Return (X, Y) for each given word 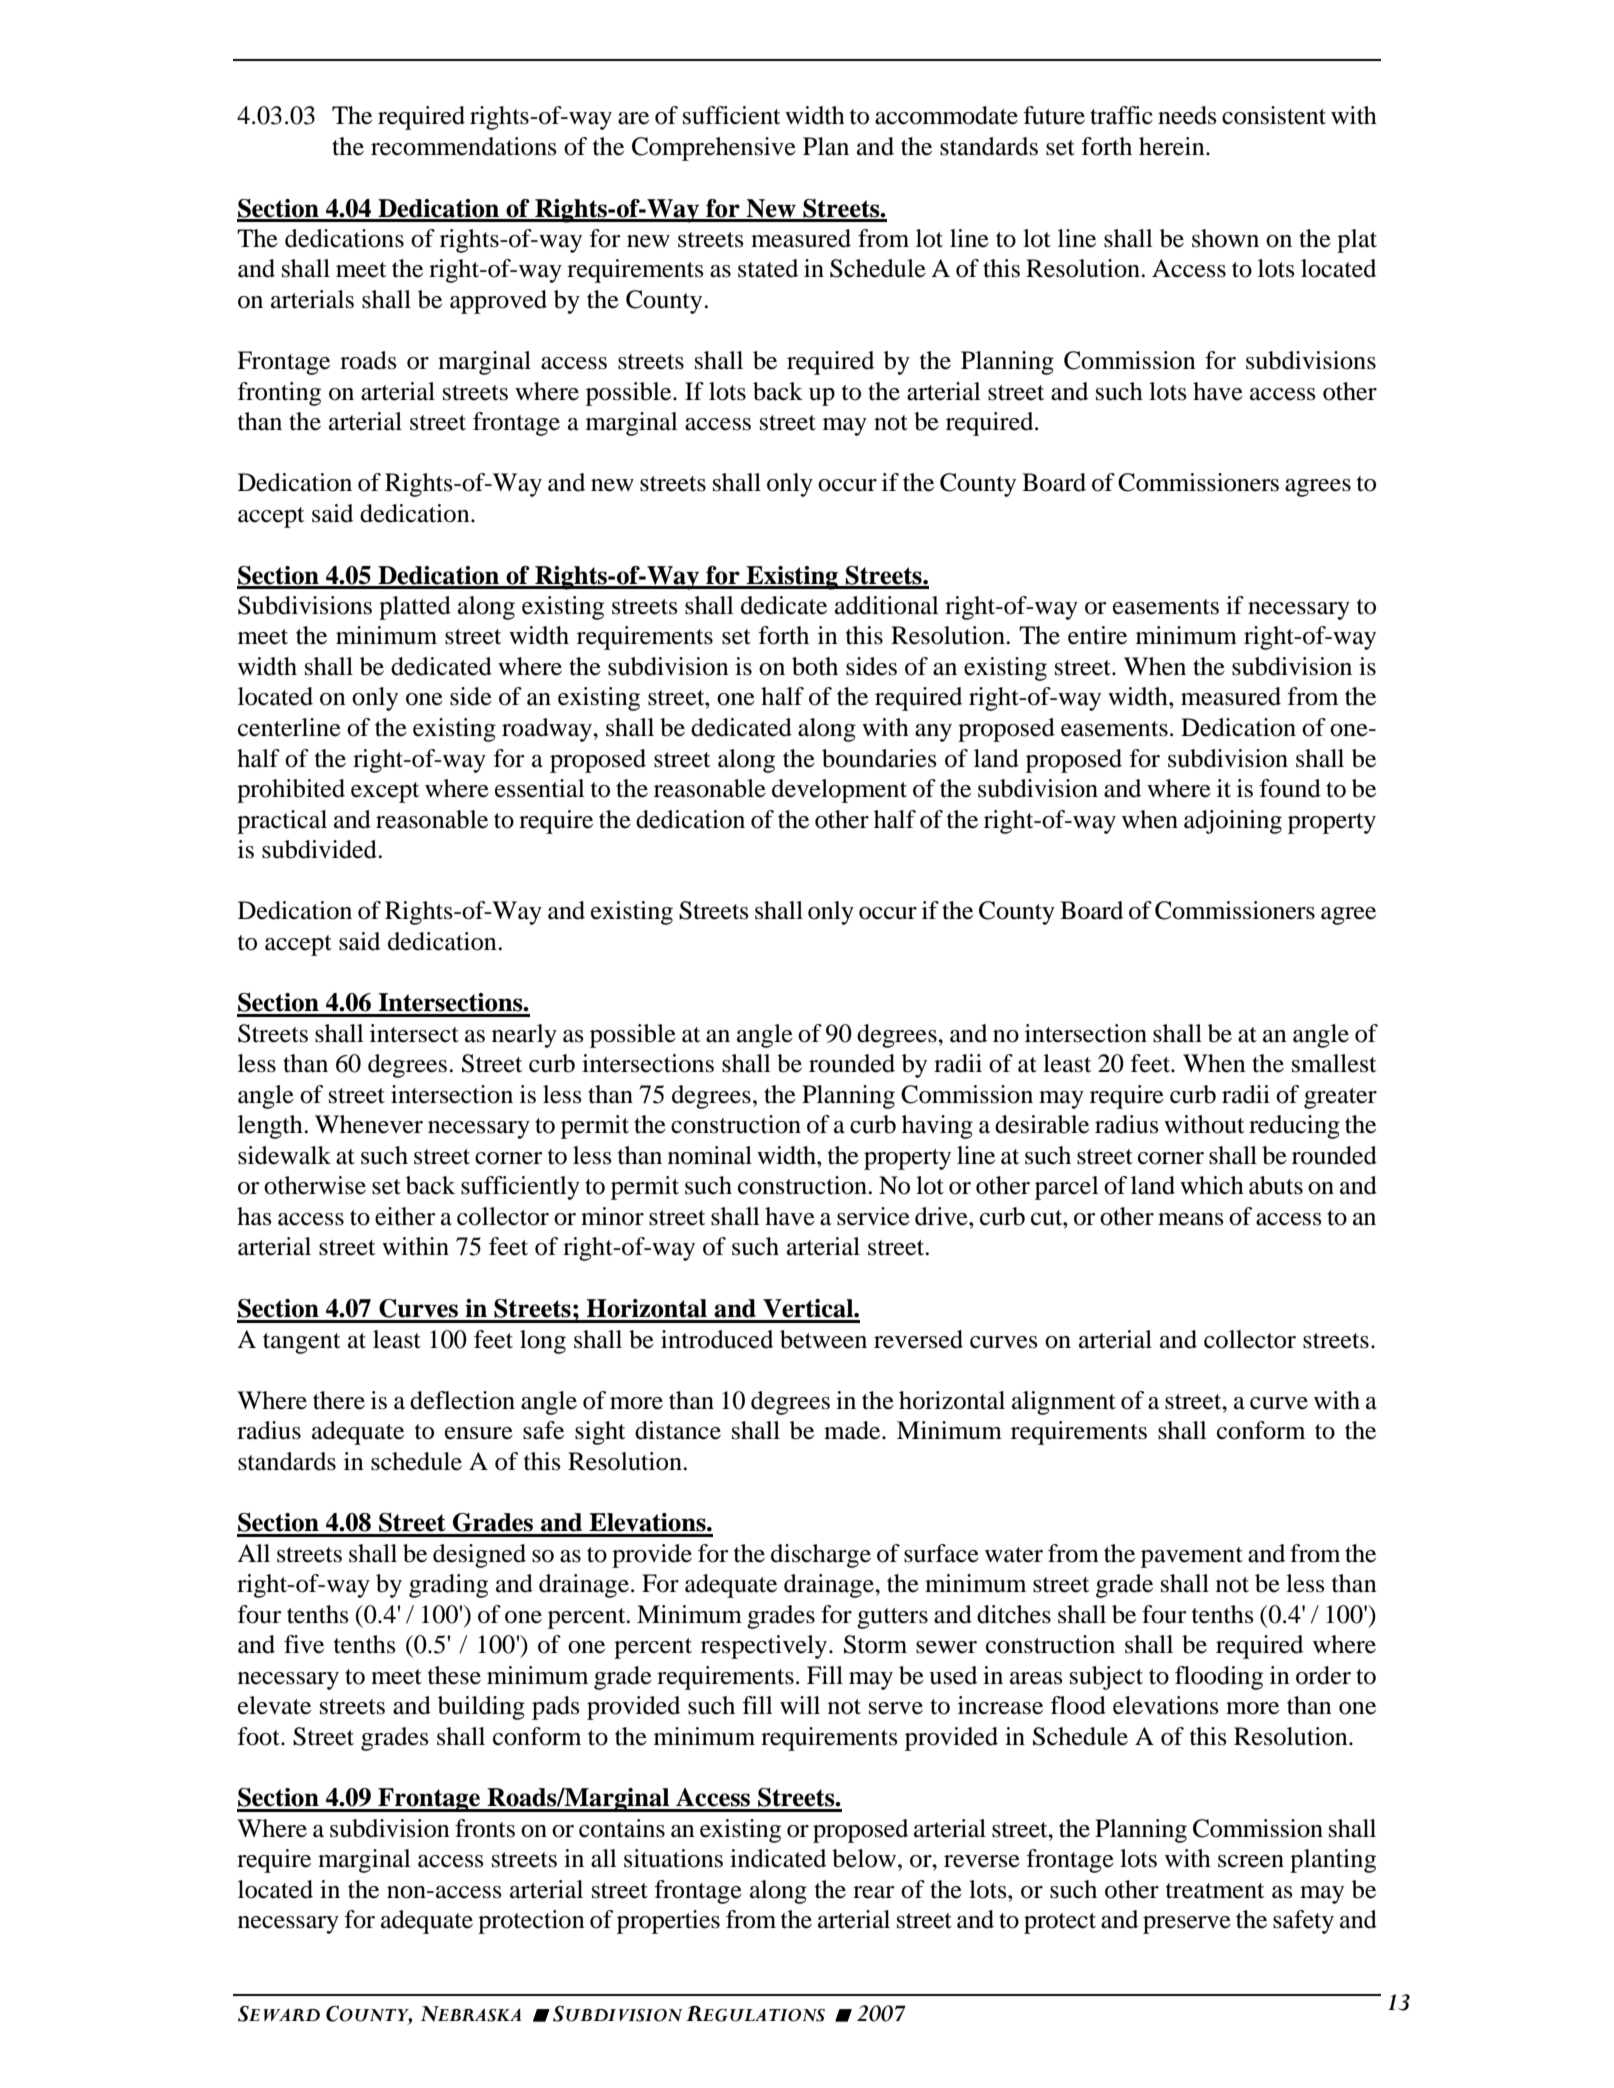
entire (1097, 635)
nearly (524, 1036)
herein (1173, 146)
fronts (485, 1828)
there (339, 1400)
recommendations (464, 146)
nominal (710, 1155)
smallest (1334, 1063)
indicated (778, 1858)
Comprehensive (714, 149)
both (815, 666)
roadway (548, 730)
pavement (1192, 1557)
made (853, 1430)
